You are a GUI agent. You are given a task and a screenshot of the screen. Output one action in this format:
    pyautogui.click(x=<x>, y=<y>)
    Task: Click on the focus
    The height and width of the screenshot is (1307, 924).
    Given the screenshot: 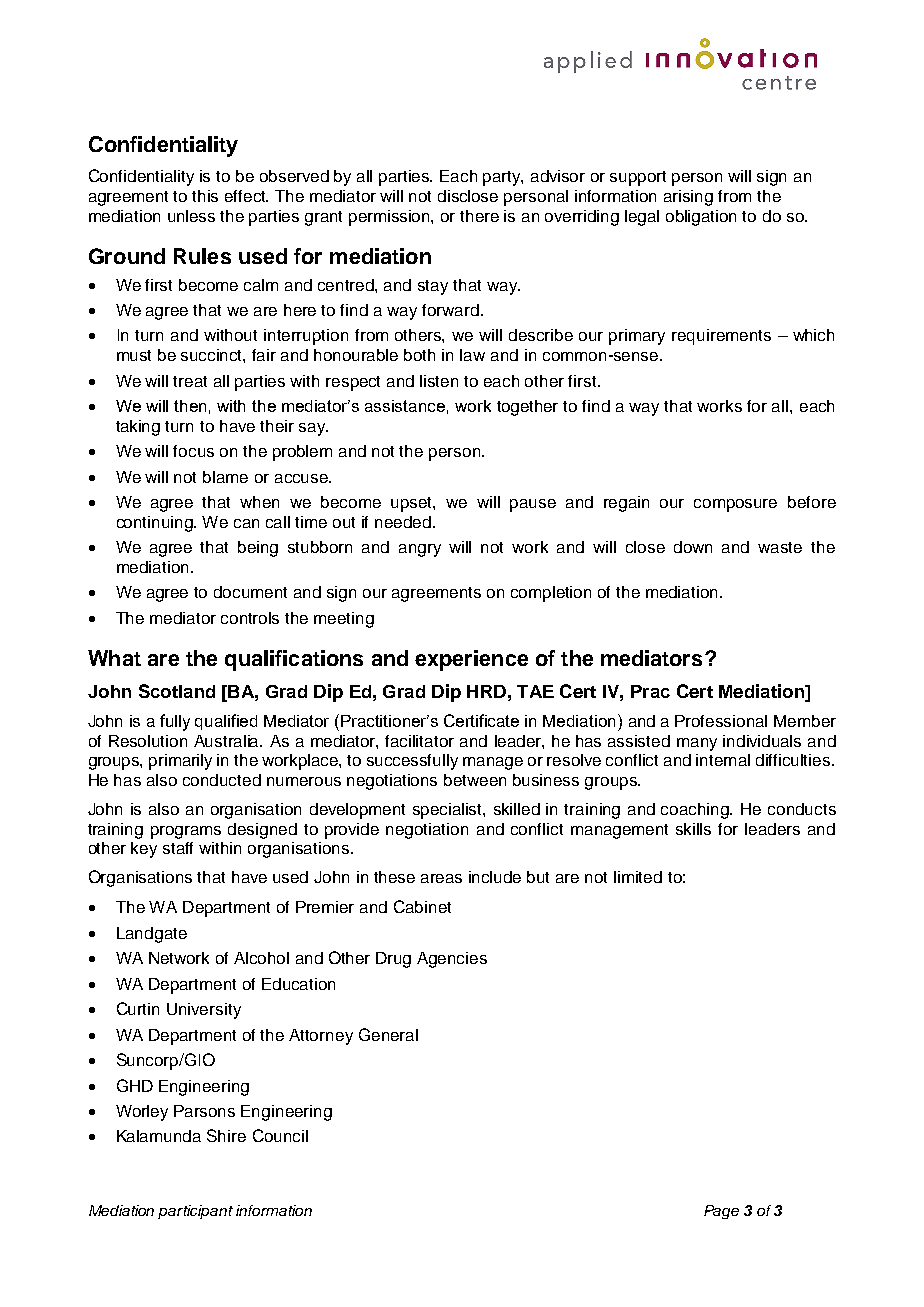 What is the action you would take?
    pyautogui.click(x=193, y=451)
